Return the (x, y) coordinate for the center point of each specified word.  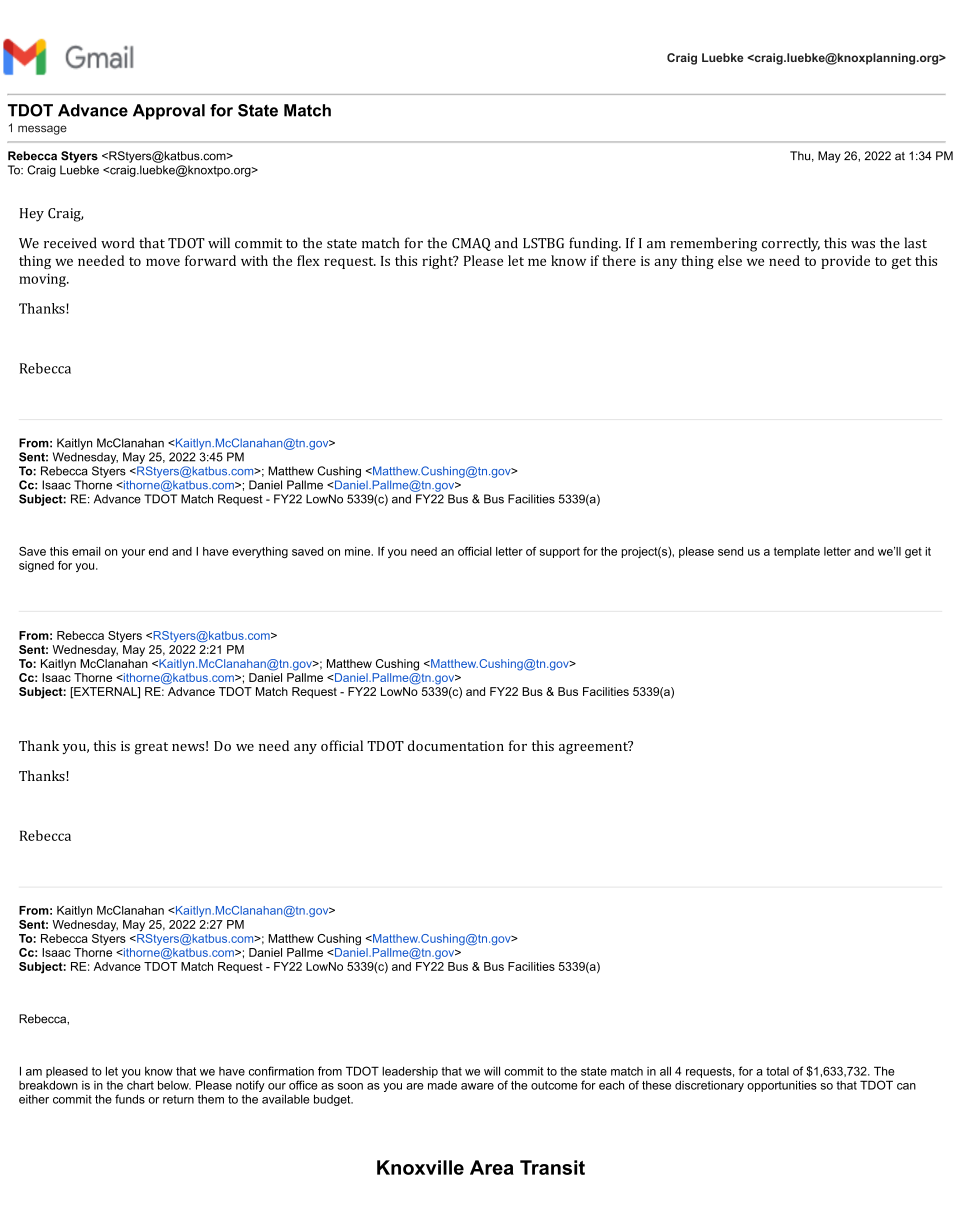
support (560, 552)
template (797, 552)
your (133, 553)
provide (845, 262)
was (863, 245)
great (151, 748)
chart (140, 1085)
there (619, 260)
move (163, 262)
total (777, 1071)
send (730, 551)
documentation (456, 745)
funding (594, 244)
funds (130, 1099)
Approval (169, 112)
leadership (410, 1072)
